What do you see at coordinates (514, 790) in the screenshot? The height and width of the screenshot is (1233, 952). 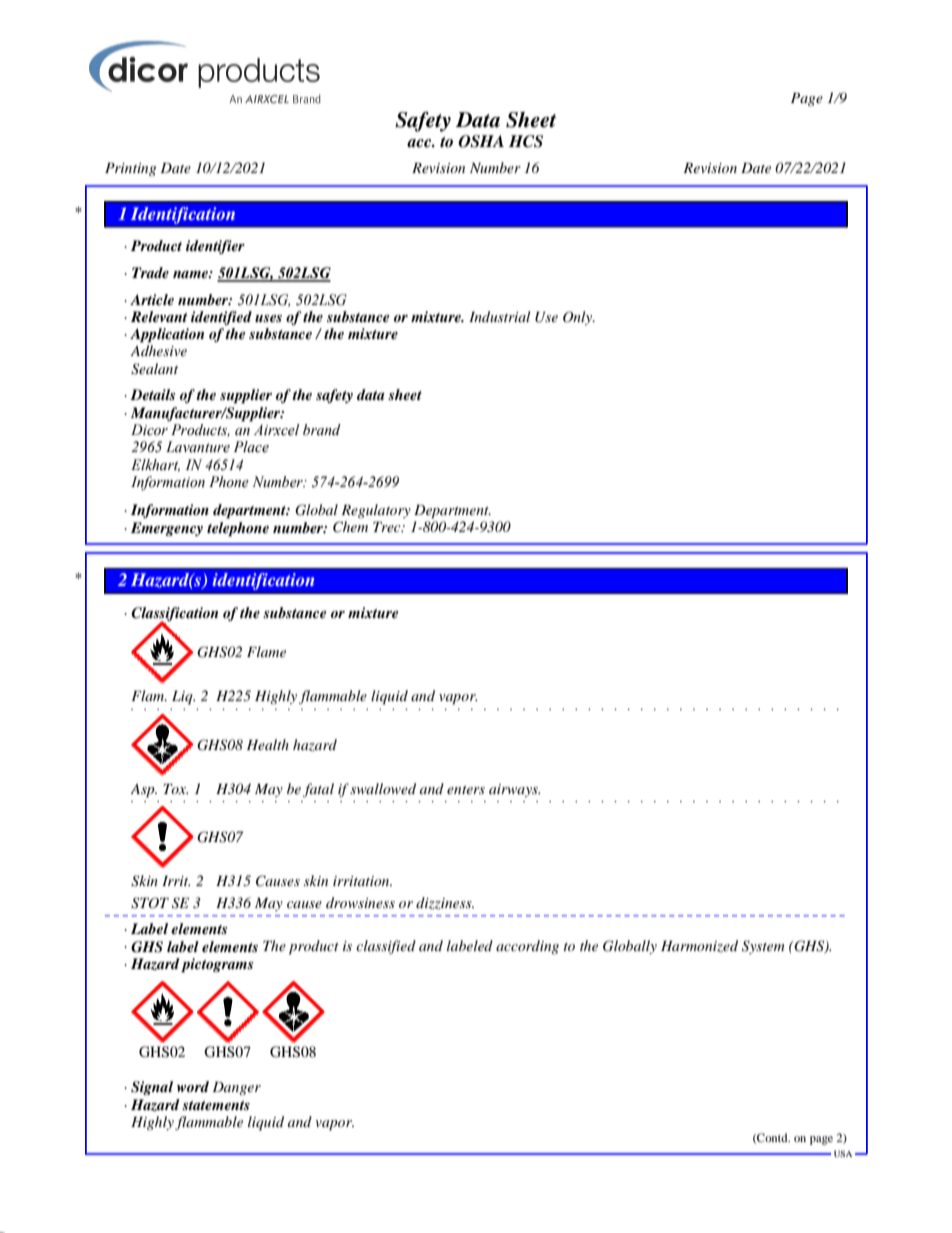 I see `airways` at bounding box center [514, 790].
